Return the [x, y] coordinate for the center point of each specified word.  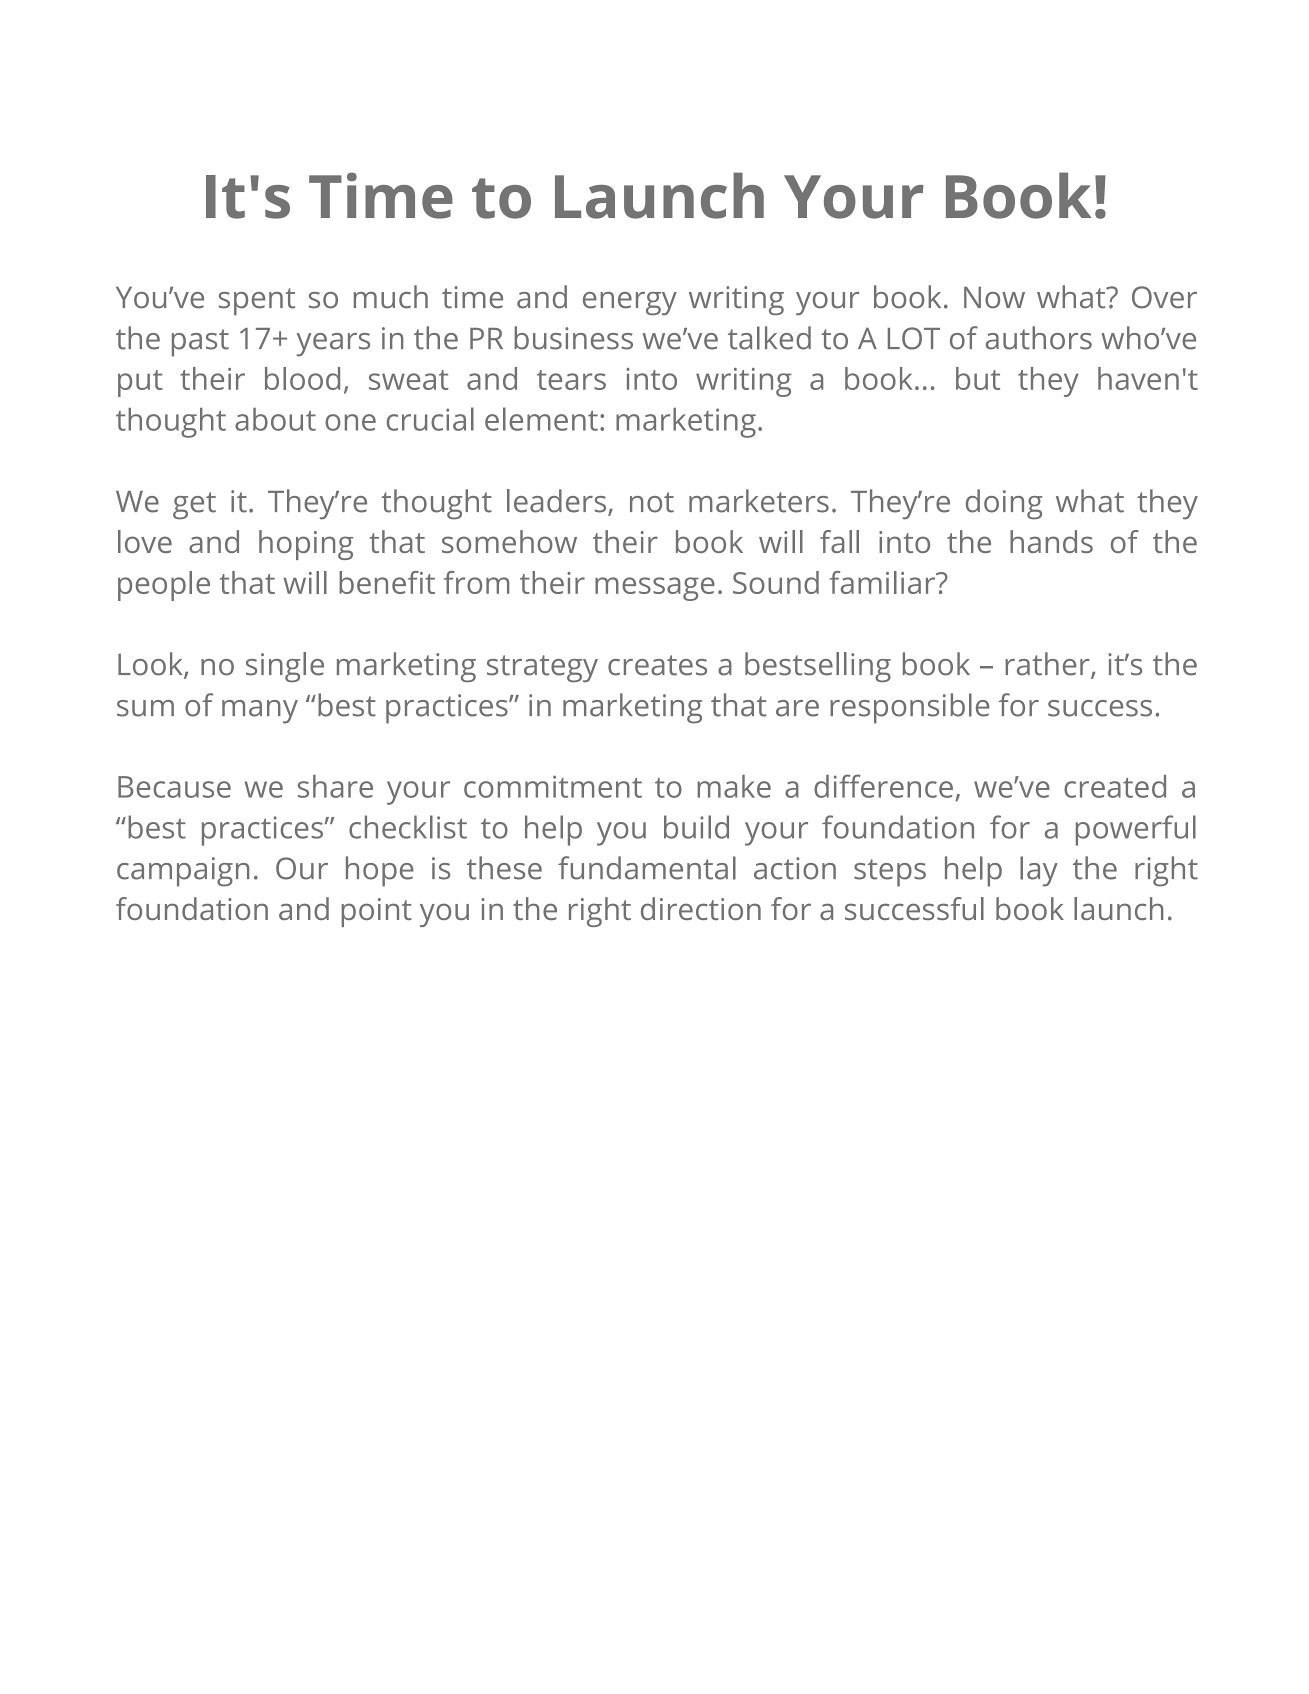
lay [1039, 871]
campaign [183, 872]
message [655, 589]
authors [1039, 338]
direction [701, 908]
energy [630, 303]
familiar [884, 582]
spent [257, 301]
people [164, 586]
